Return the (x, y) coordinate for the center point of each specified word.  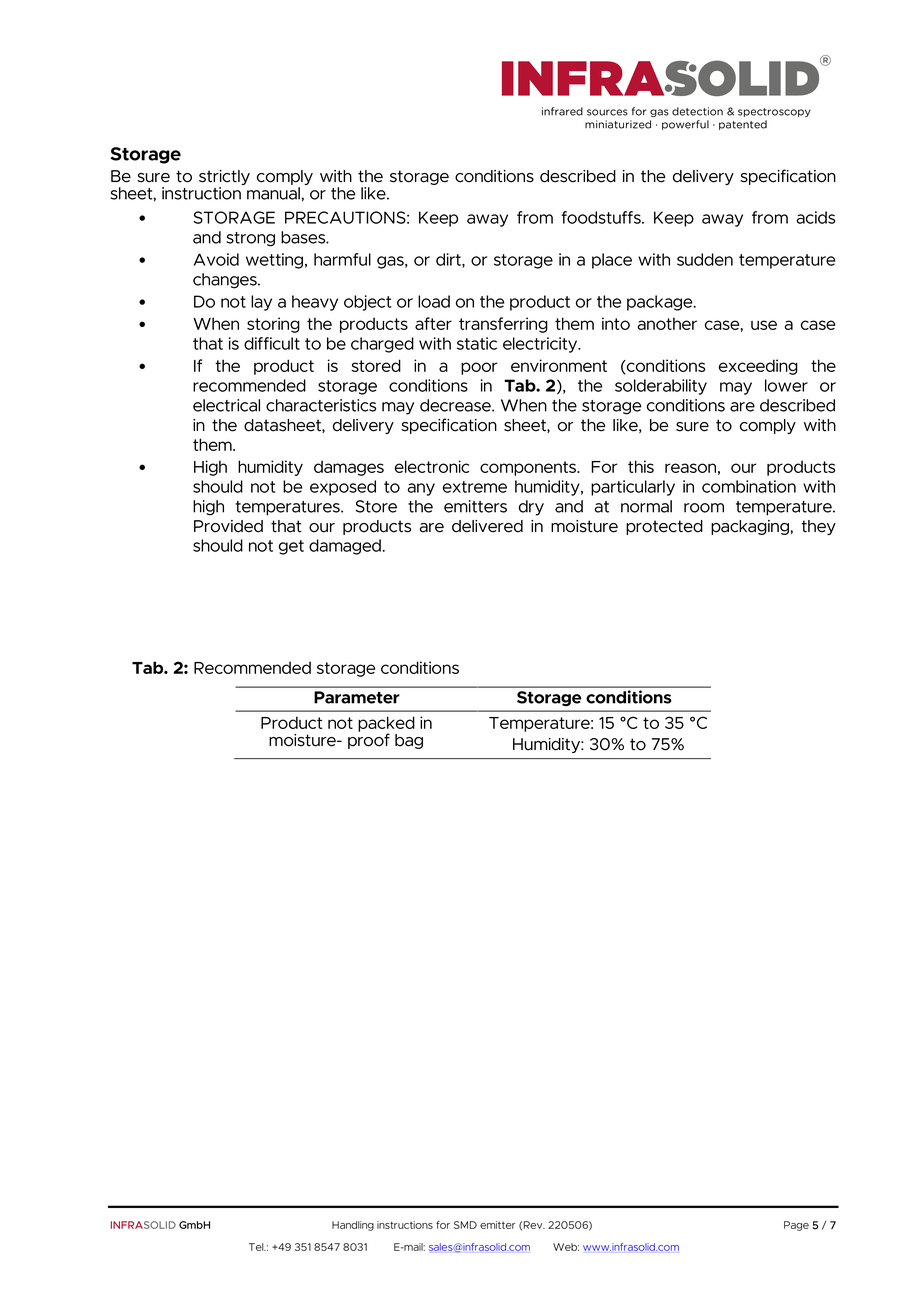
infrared (562, 111)
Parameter (357, 697)
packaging (751, 527)
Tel (257, 1247)
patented (743, 125)
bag (409, 741)
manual (274, 193)
